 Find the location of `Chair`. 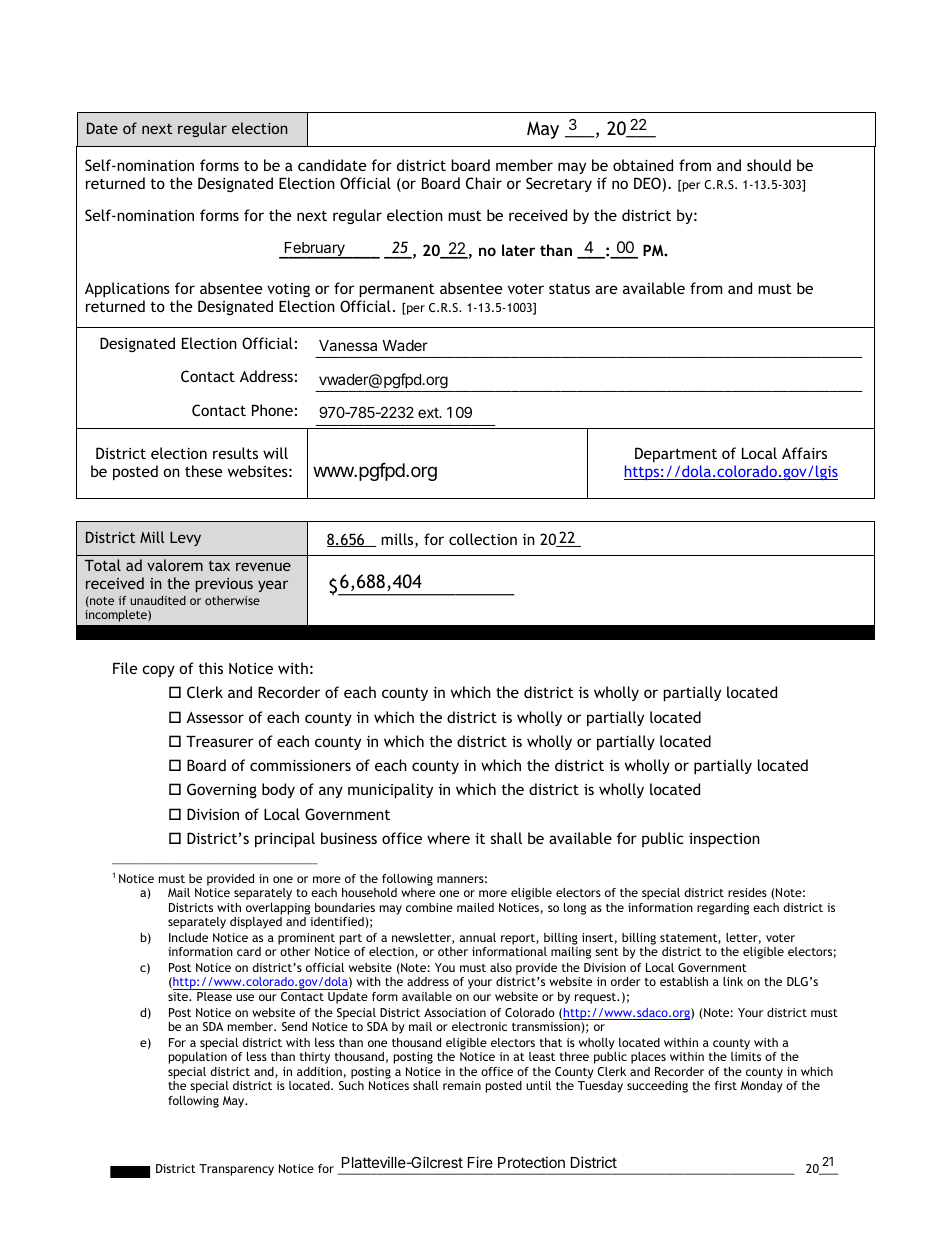

Chair is located at coordinates (484, 183).
